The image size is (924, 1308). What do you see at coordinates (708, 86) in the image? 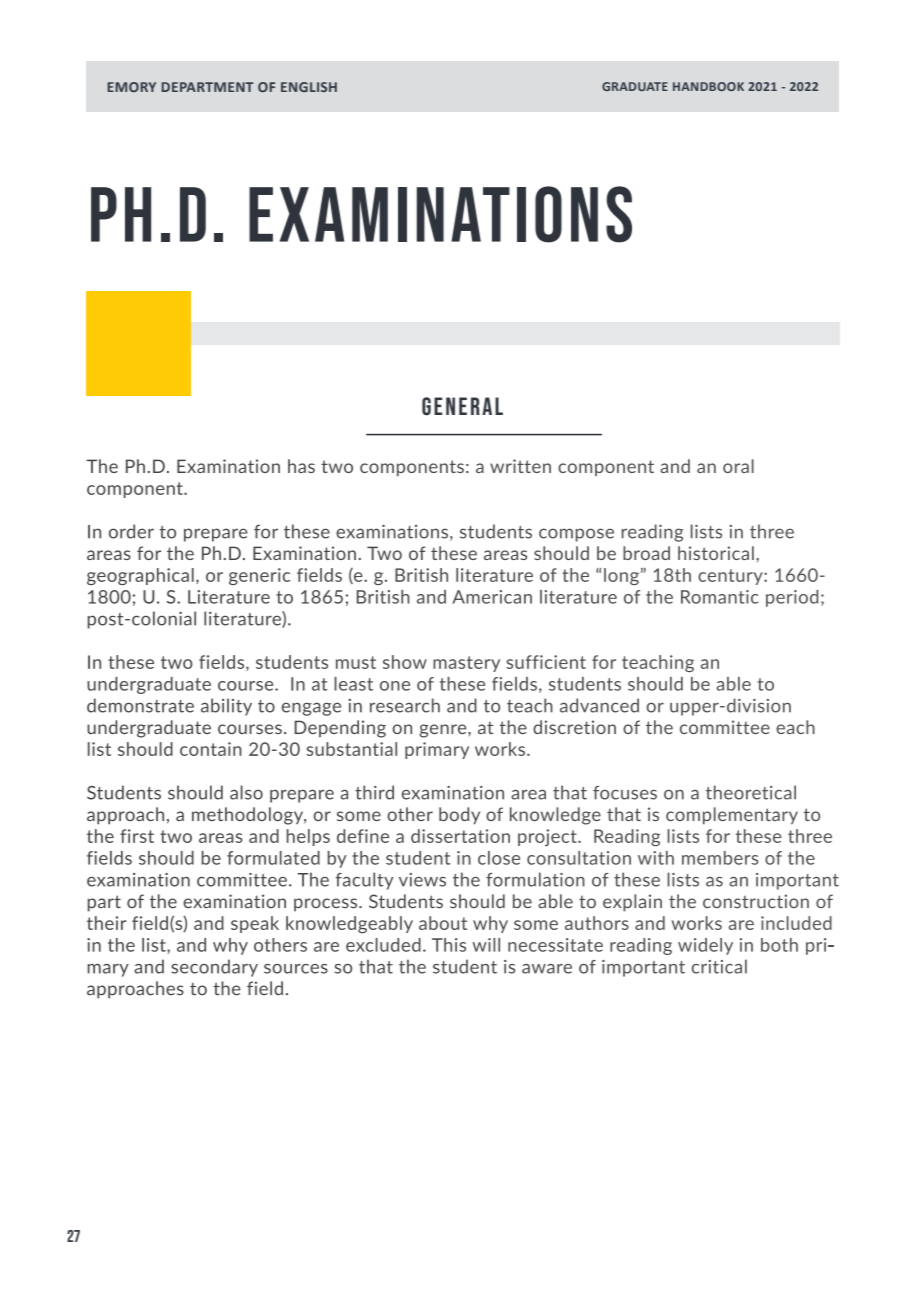
I see `HANDBOOK` at bounding box center [708, 86].
